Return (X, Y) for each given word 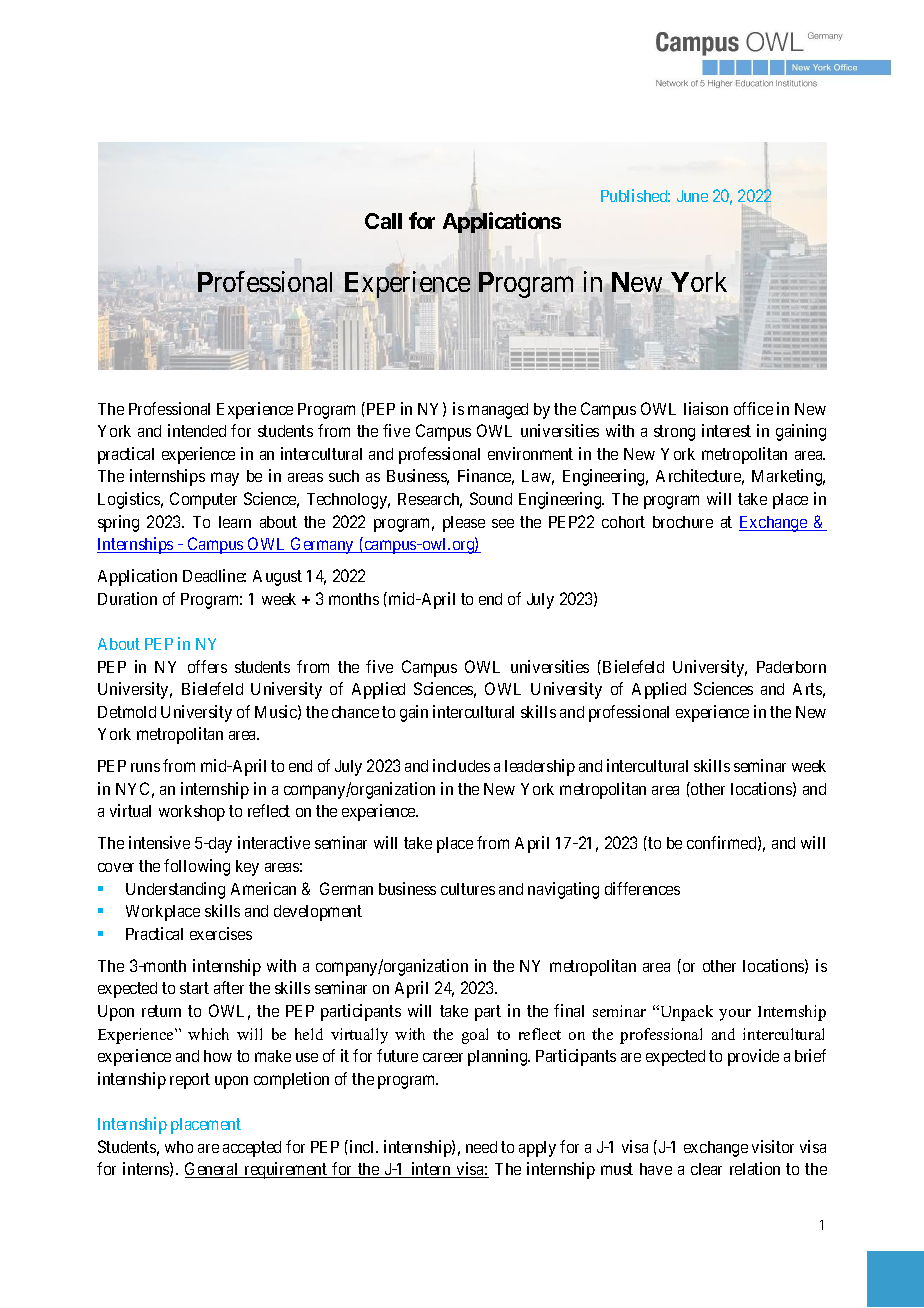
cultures (468, 889)
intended (197, 430)
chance (355, 712)
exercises (221, 933)
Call (383, 221)
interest (726, 430)
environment (530, 453)
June (692, 196)
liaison (706, 408)
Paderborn (791, 667)
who (179, 1147)
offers (207, 666)
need (481, 1147)
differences (642, 888)
